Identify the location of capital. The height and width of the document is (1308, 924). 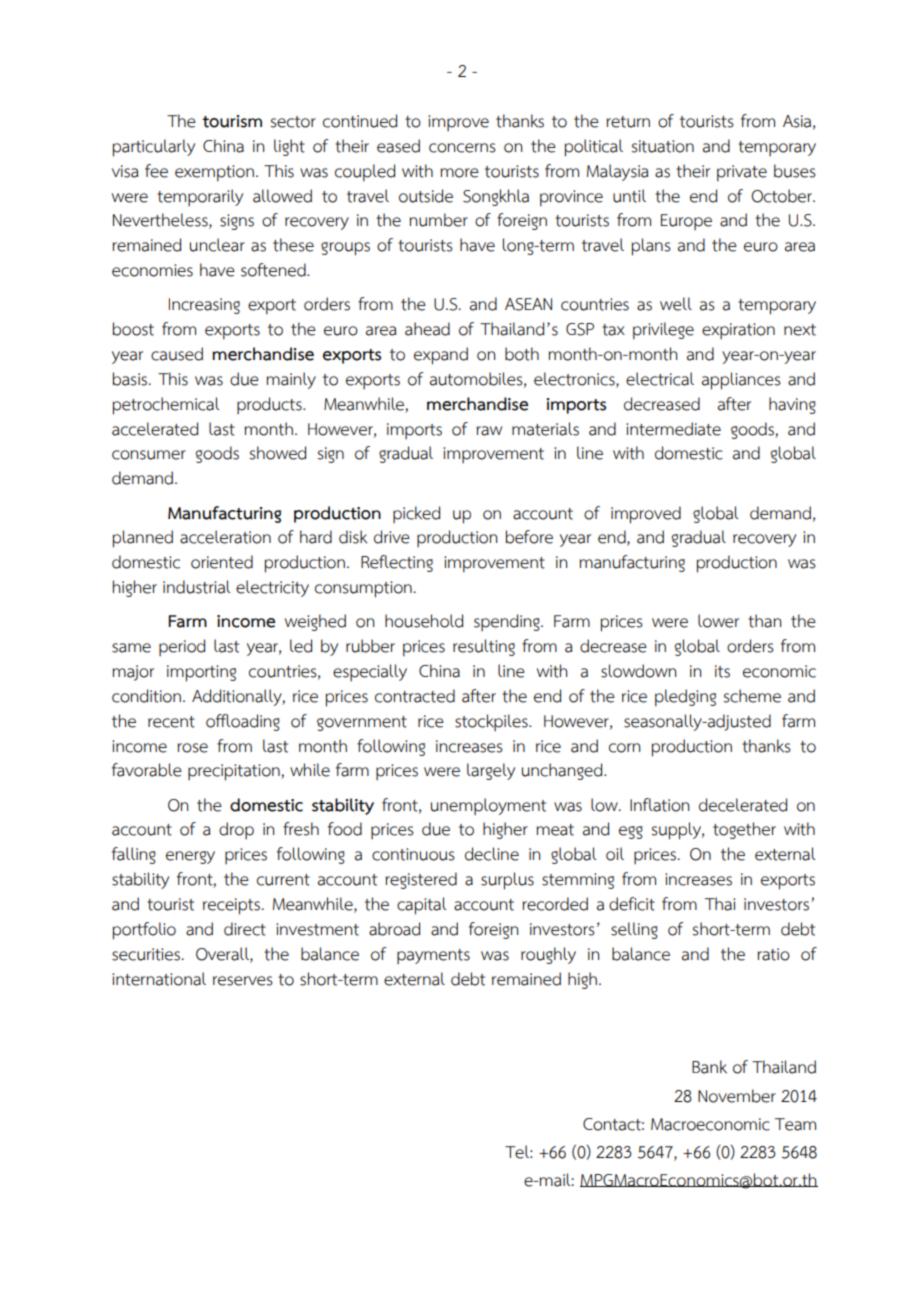
(422, 906).
